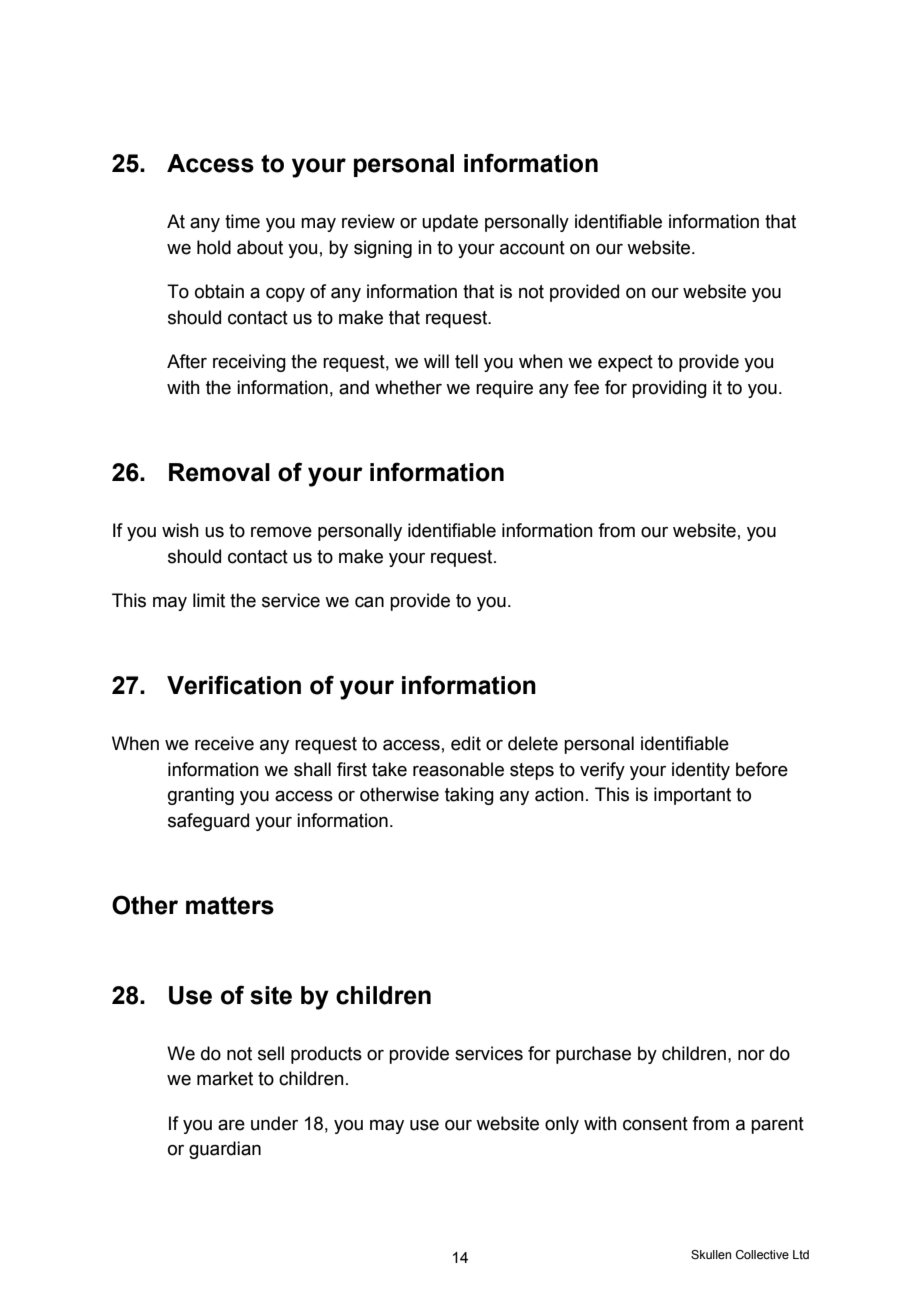 Image resolution: width=924 pixels, height=1308 pixels. I want to click on can, so click(369, 602).
